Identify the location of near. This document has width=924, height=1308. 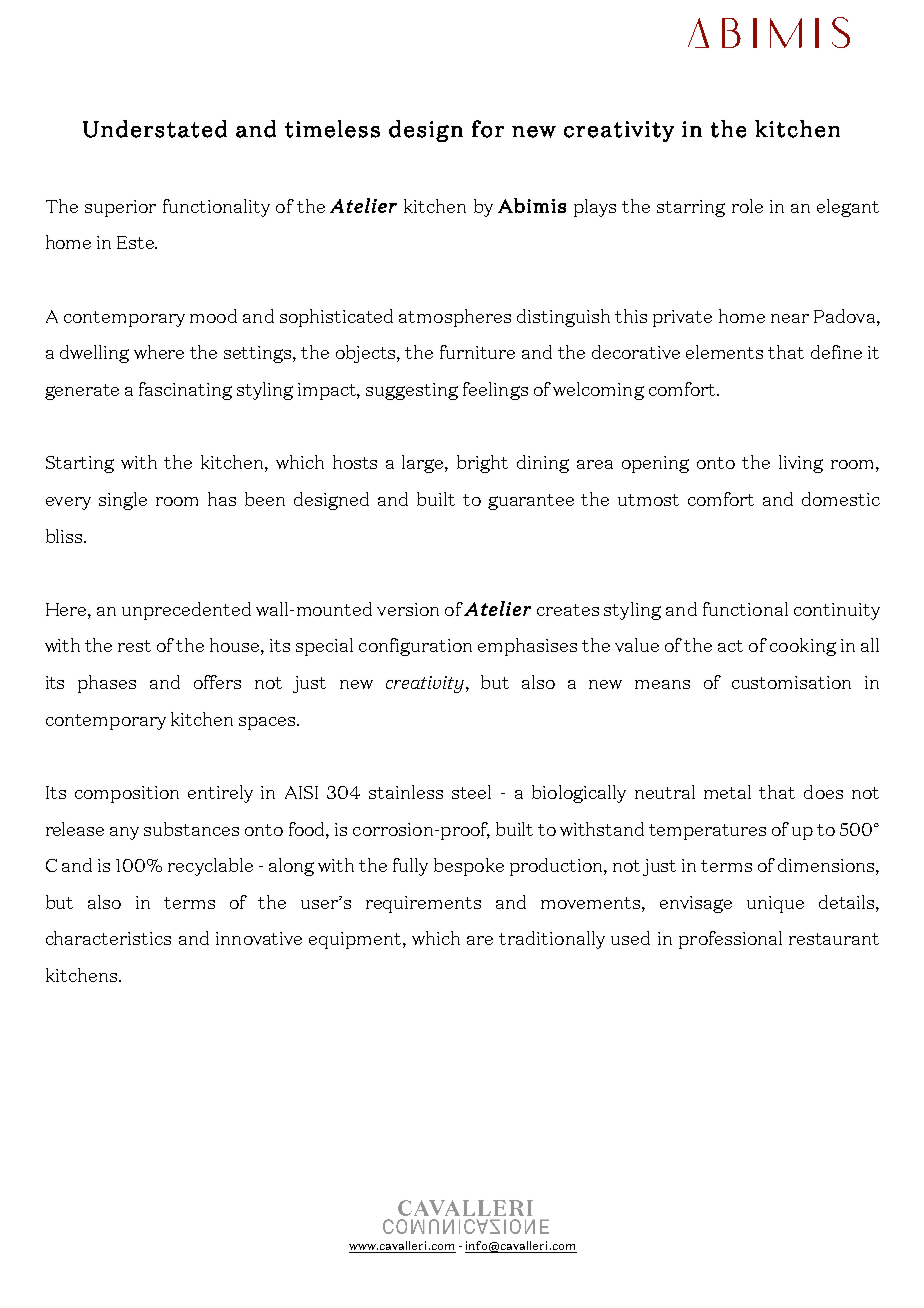
(790, 318).
